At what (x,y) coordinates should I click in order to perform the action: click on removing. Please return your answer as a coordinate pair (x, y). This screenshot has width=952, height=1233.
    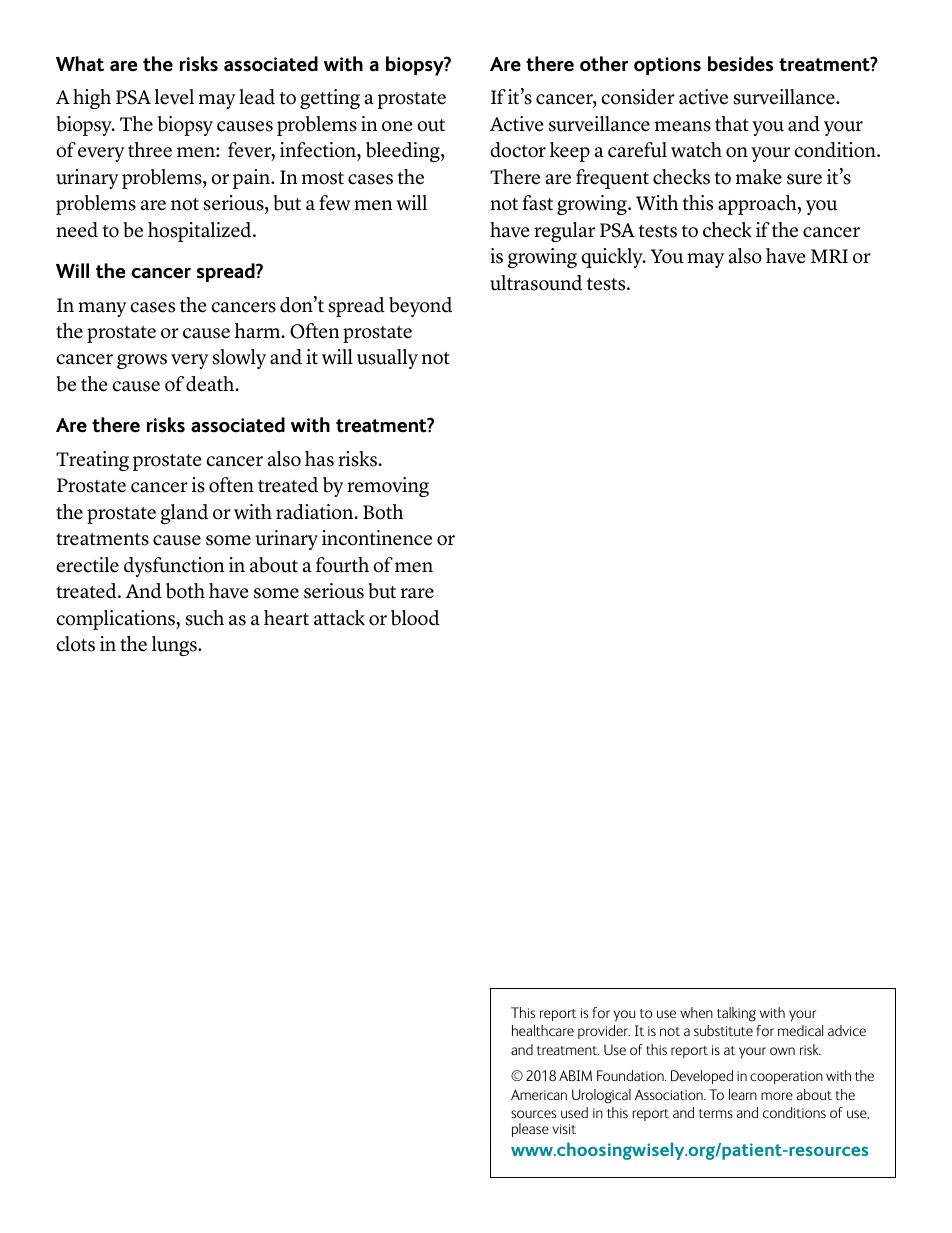
    Looking at the image, I should click on (388, 487).
